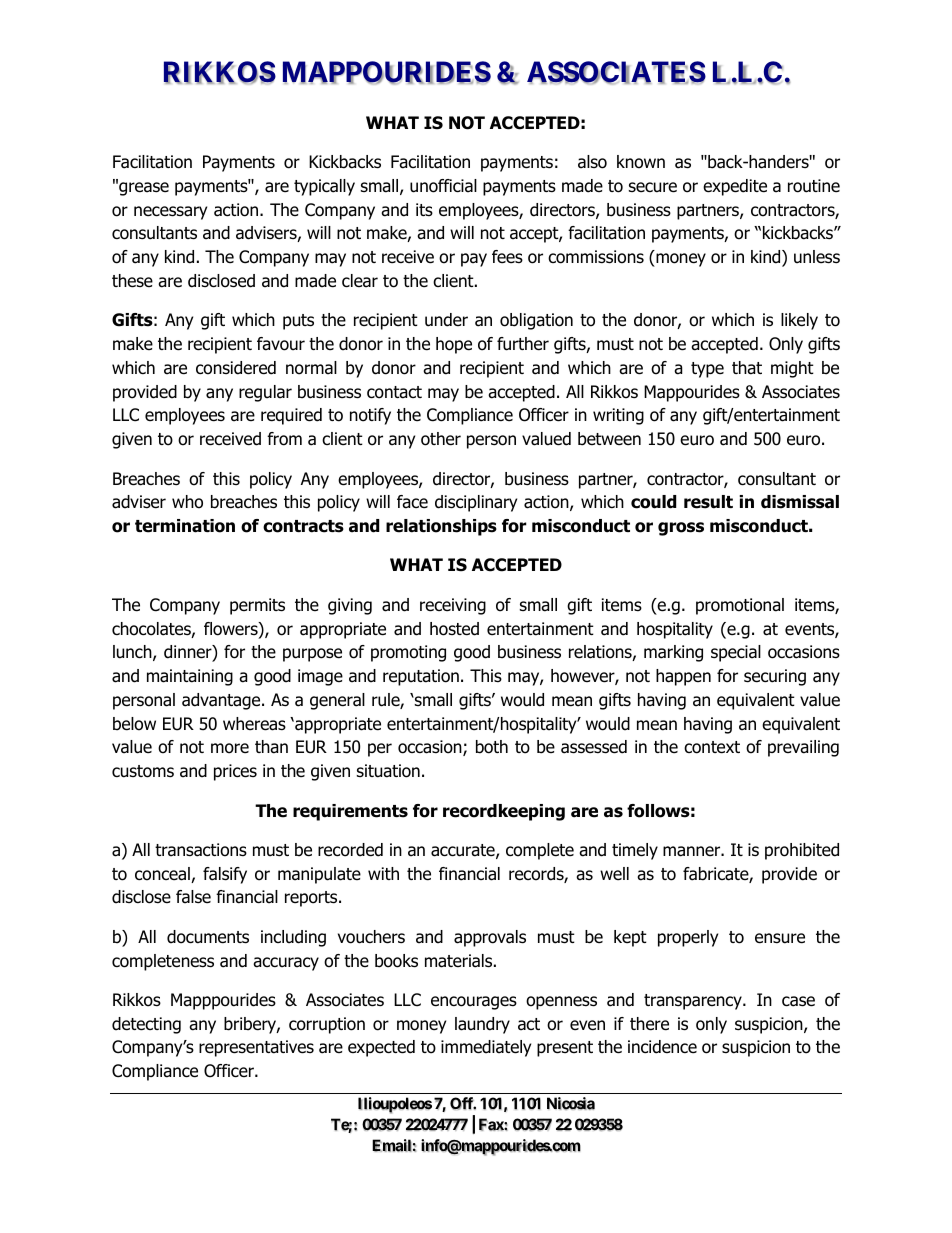 This screenshot has height=1233, width=952. What do you see at coordinates (453, 606) in the screenshot?
I see `receiving` at bounding box center [453, 606].
